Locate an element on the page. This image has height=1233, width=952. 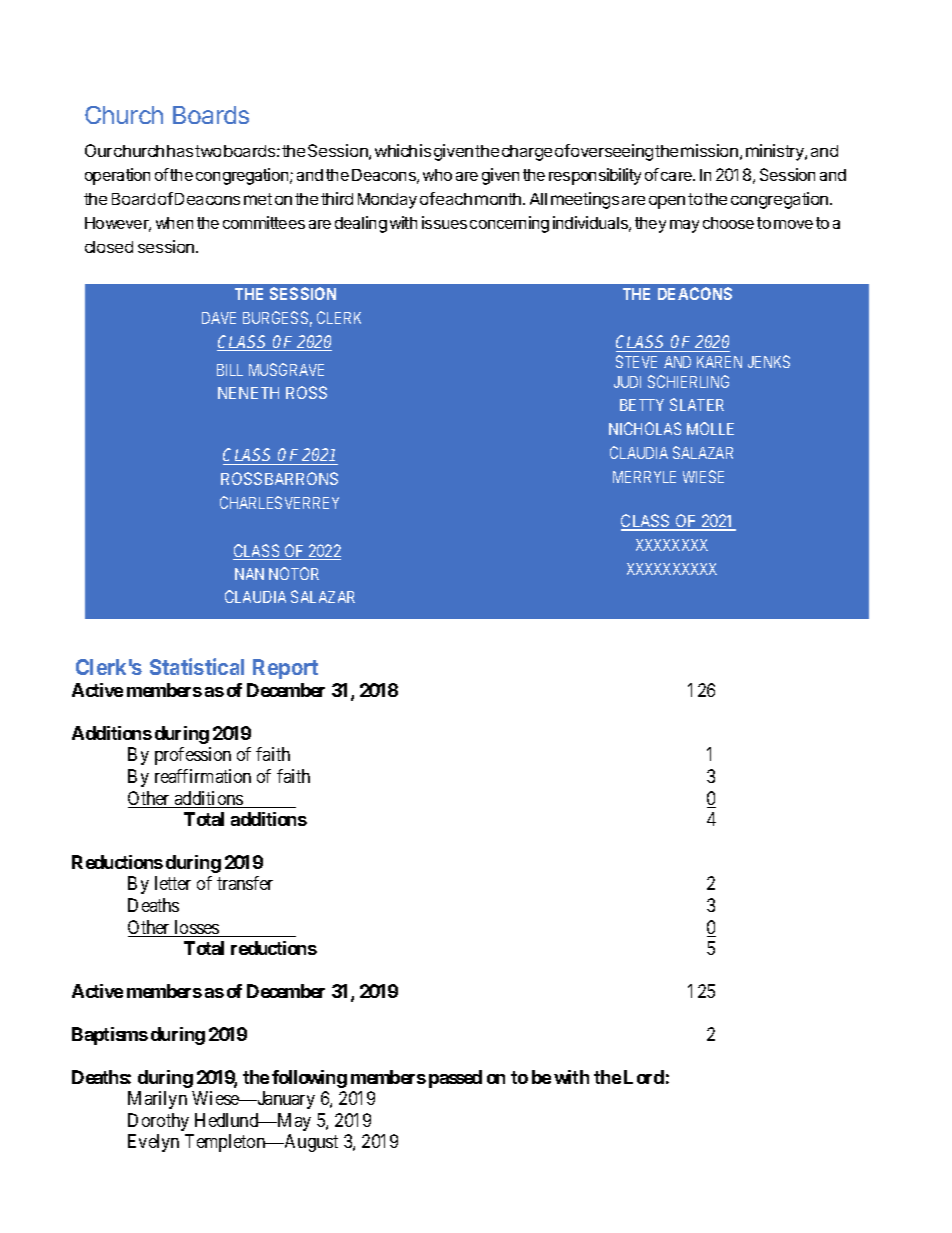
Dorothy is located at coordinates (158, 1122).
